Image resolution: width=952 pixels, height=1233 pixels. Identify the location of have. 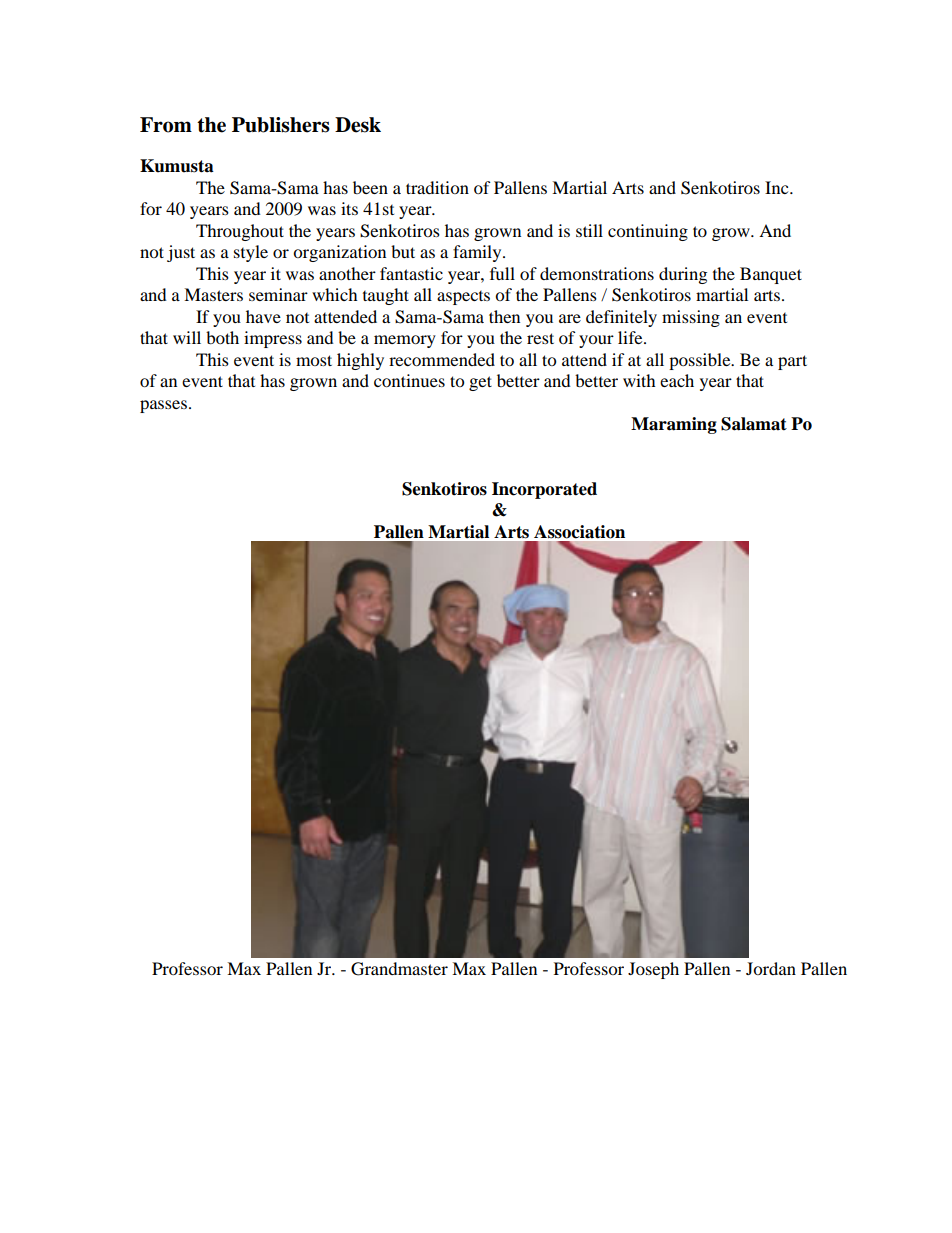
(263, 316).
